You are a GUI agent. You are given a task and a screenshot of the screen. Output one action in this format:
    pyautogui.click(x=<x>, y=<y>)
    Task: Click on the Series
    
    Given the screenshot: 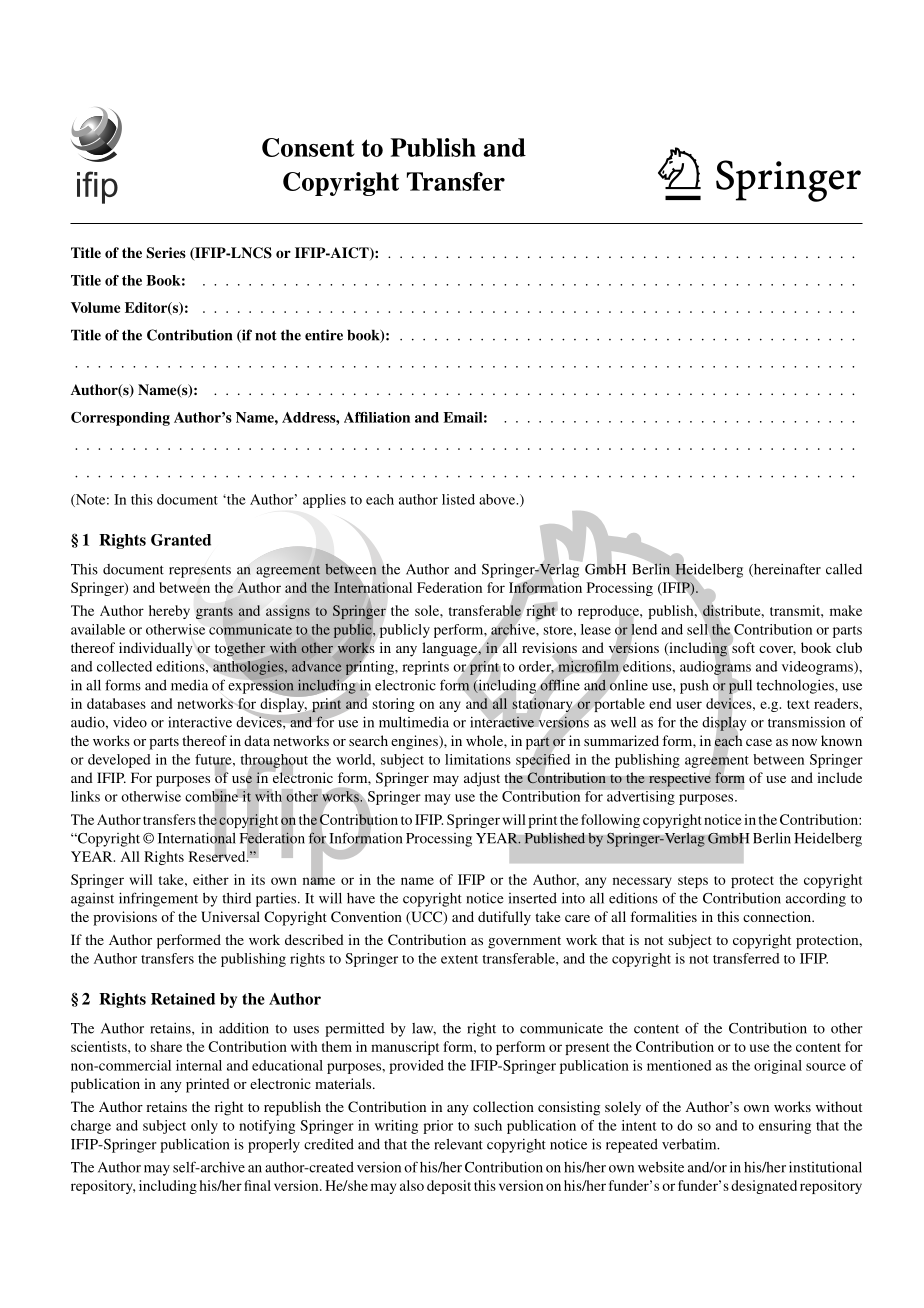 What is the action you would take?
    pyautogui.click(x=166, y=253)
